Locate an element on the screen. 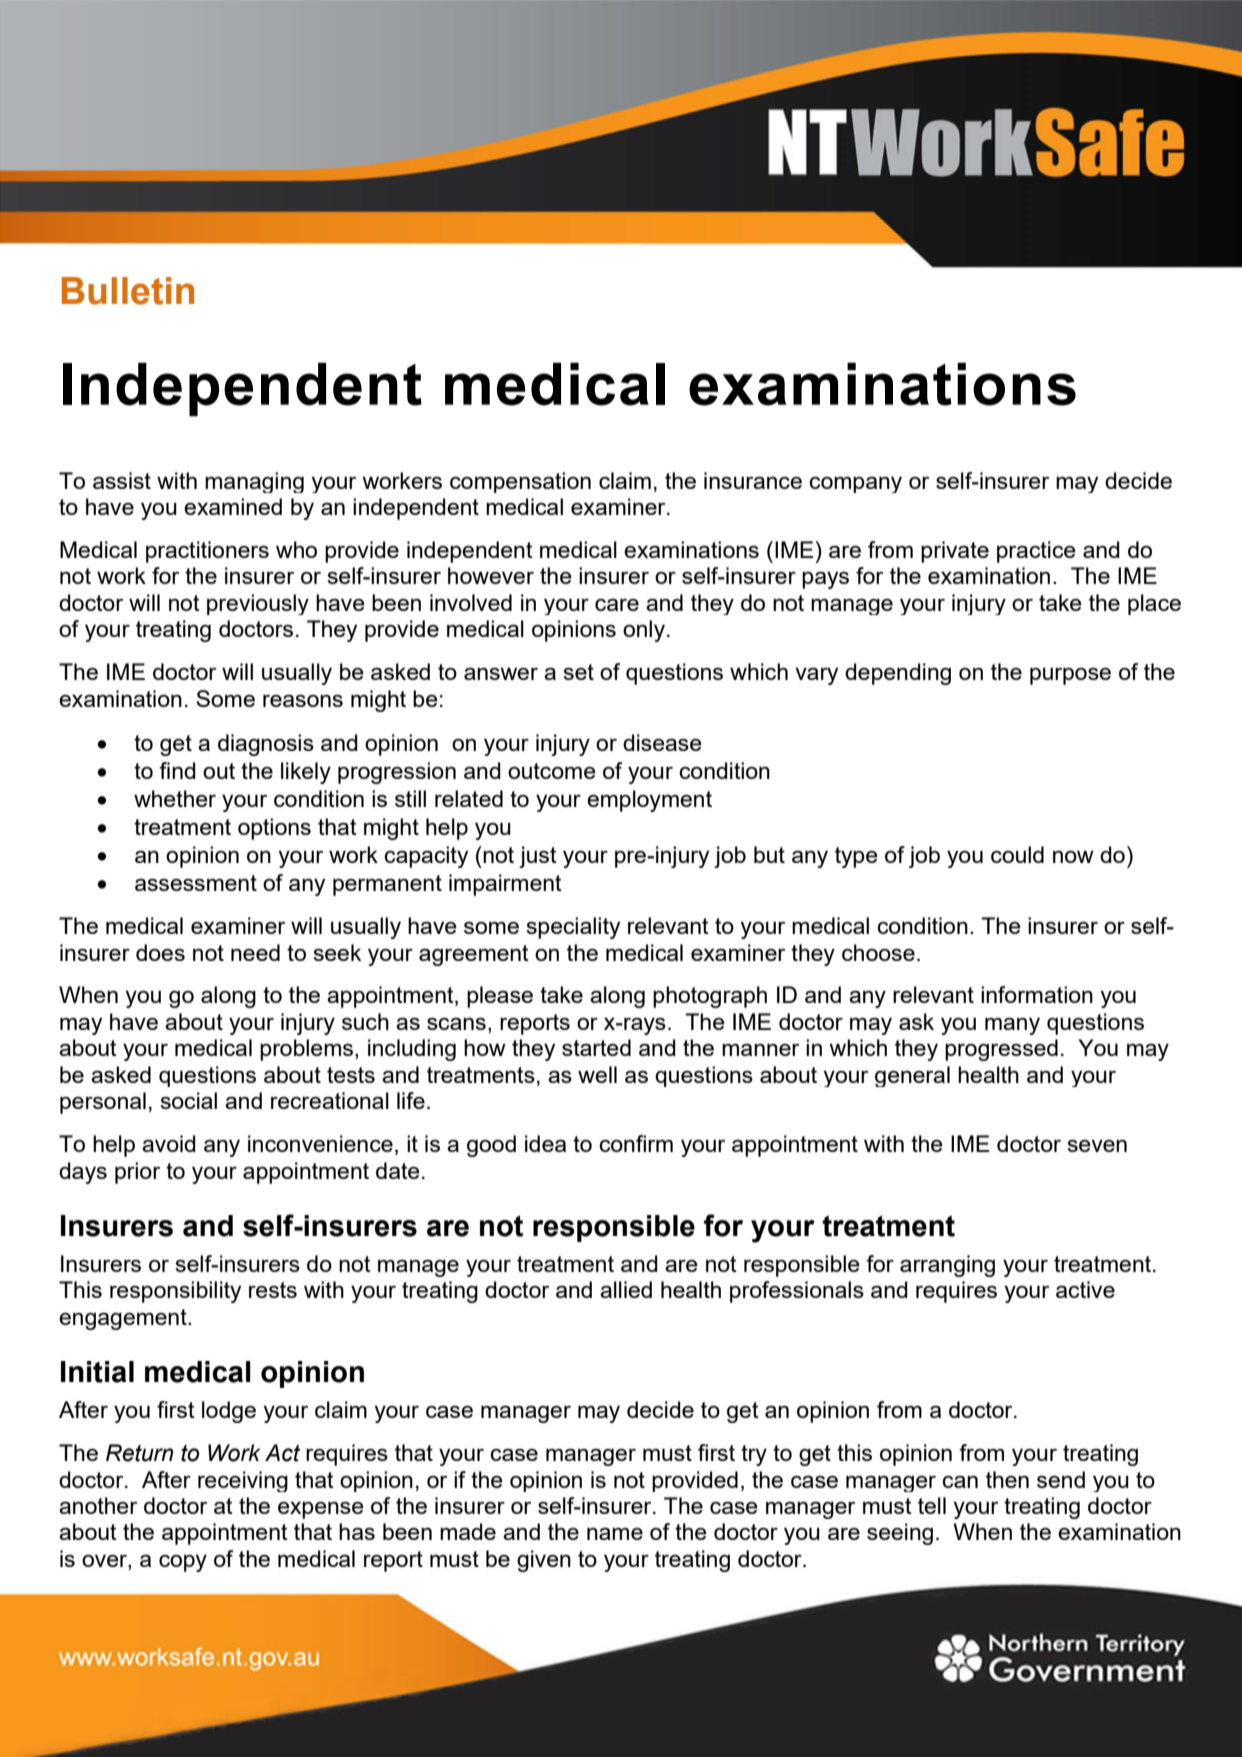 The image size is (1242, 1757). arranging is located at coordinates (947, 1266).
